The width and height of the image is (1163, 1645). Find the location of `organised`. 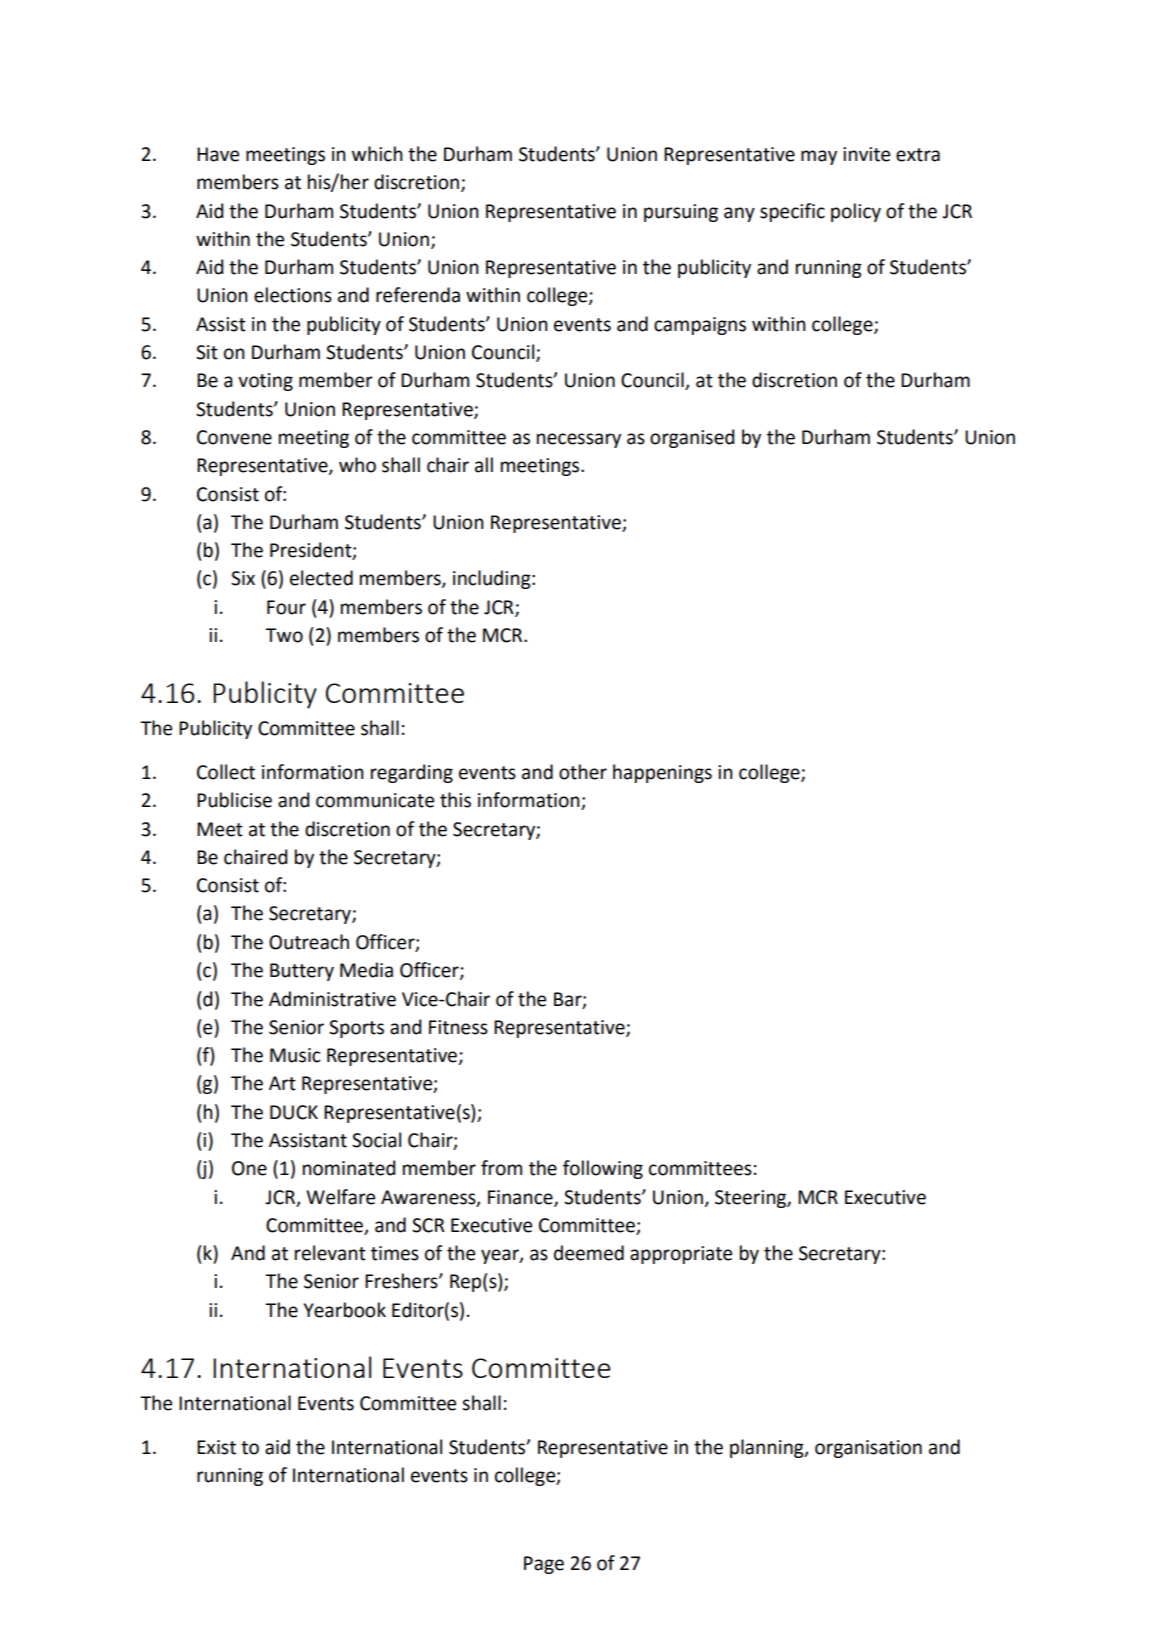

organised is located at coordinates (692, 438).
